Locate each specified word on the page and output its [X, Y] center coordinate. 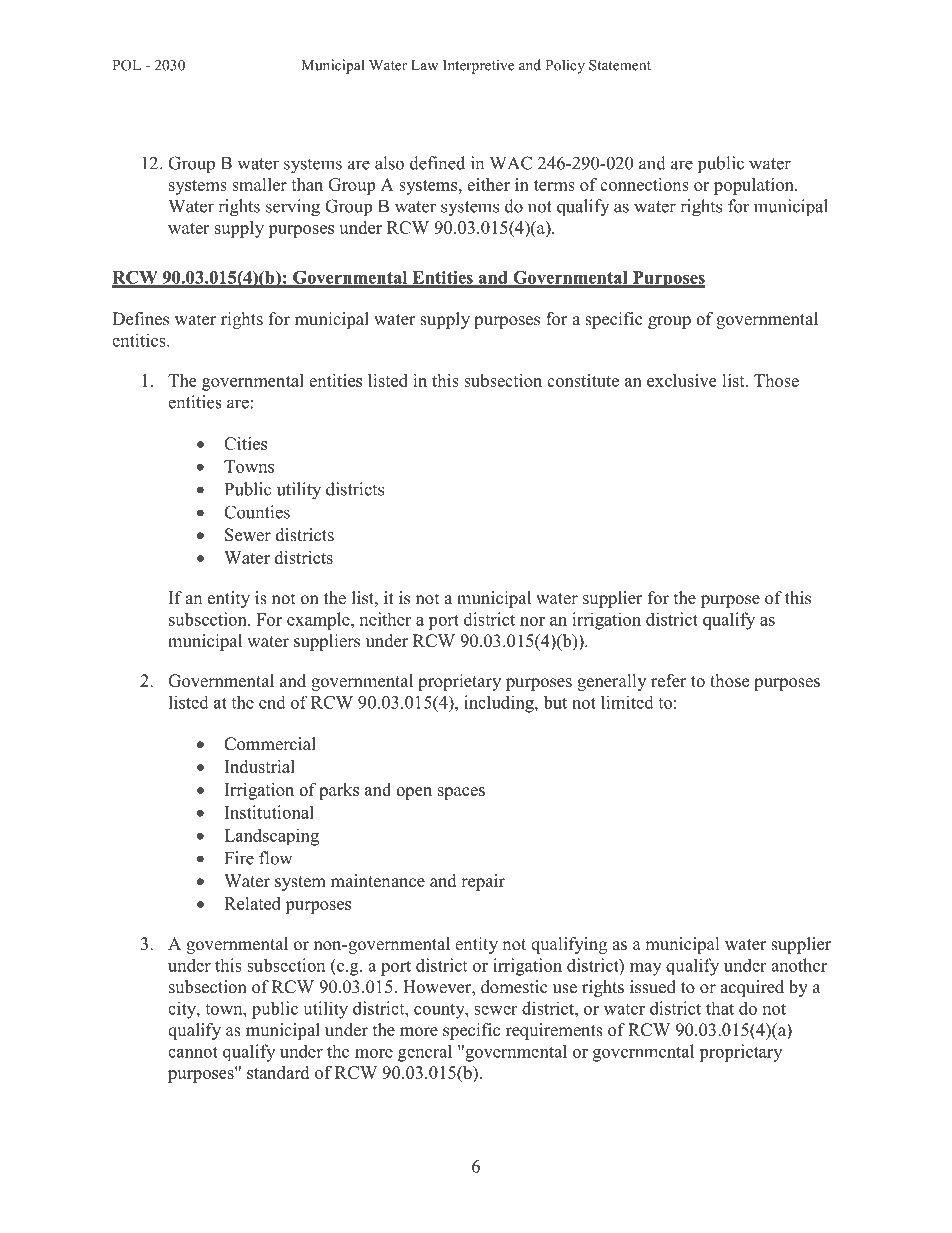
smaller [259, 184]
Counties [257, 512]
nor [532, 621]
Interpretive [478, 66]
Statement [620, 65]
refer [669, 681]
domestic [514, 987]
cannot [193, 1052]
